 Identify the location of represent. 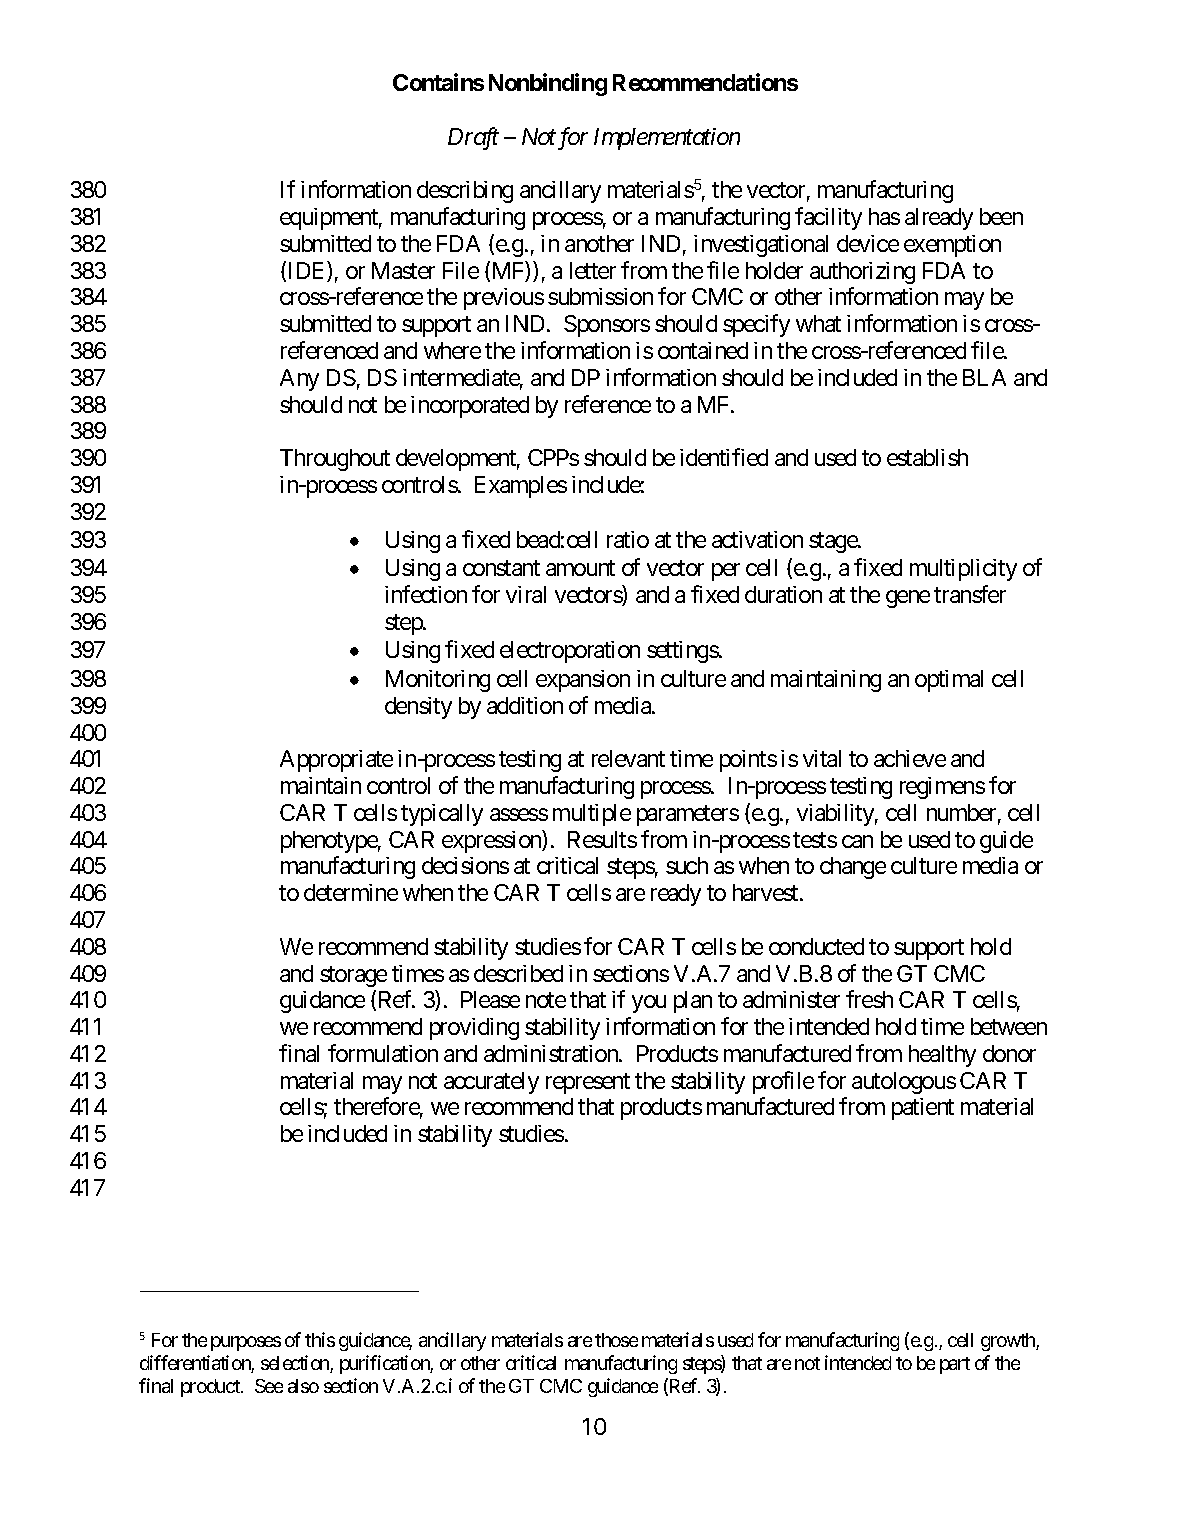
(588, 1083).
